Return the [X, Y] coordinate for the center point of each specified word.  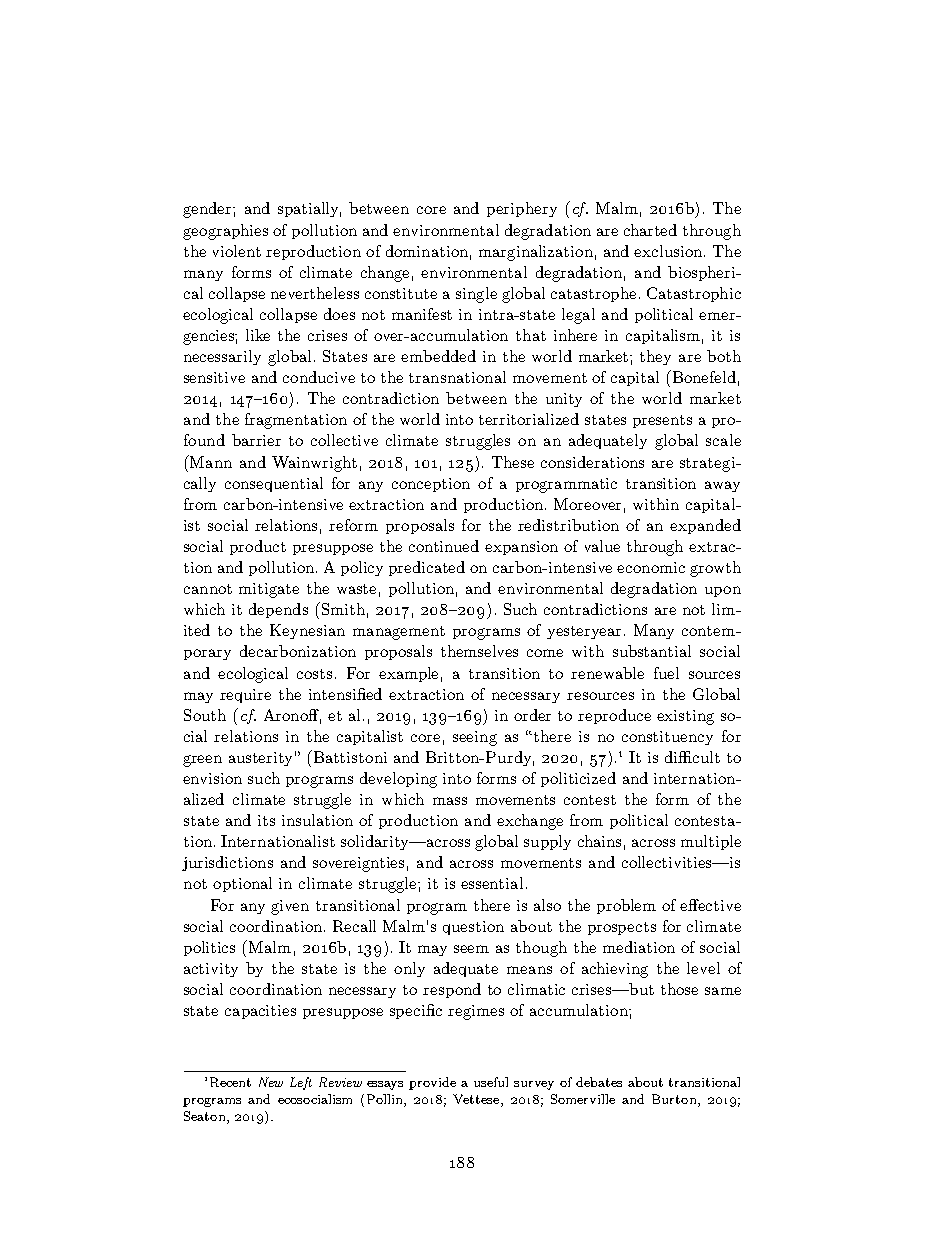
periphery [522, 209]
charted [650, 230]
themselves [479, 651]
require [245, 696]
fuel [666, 673]
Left [301, 1083]
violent [237, 251]
